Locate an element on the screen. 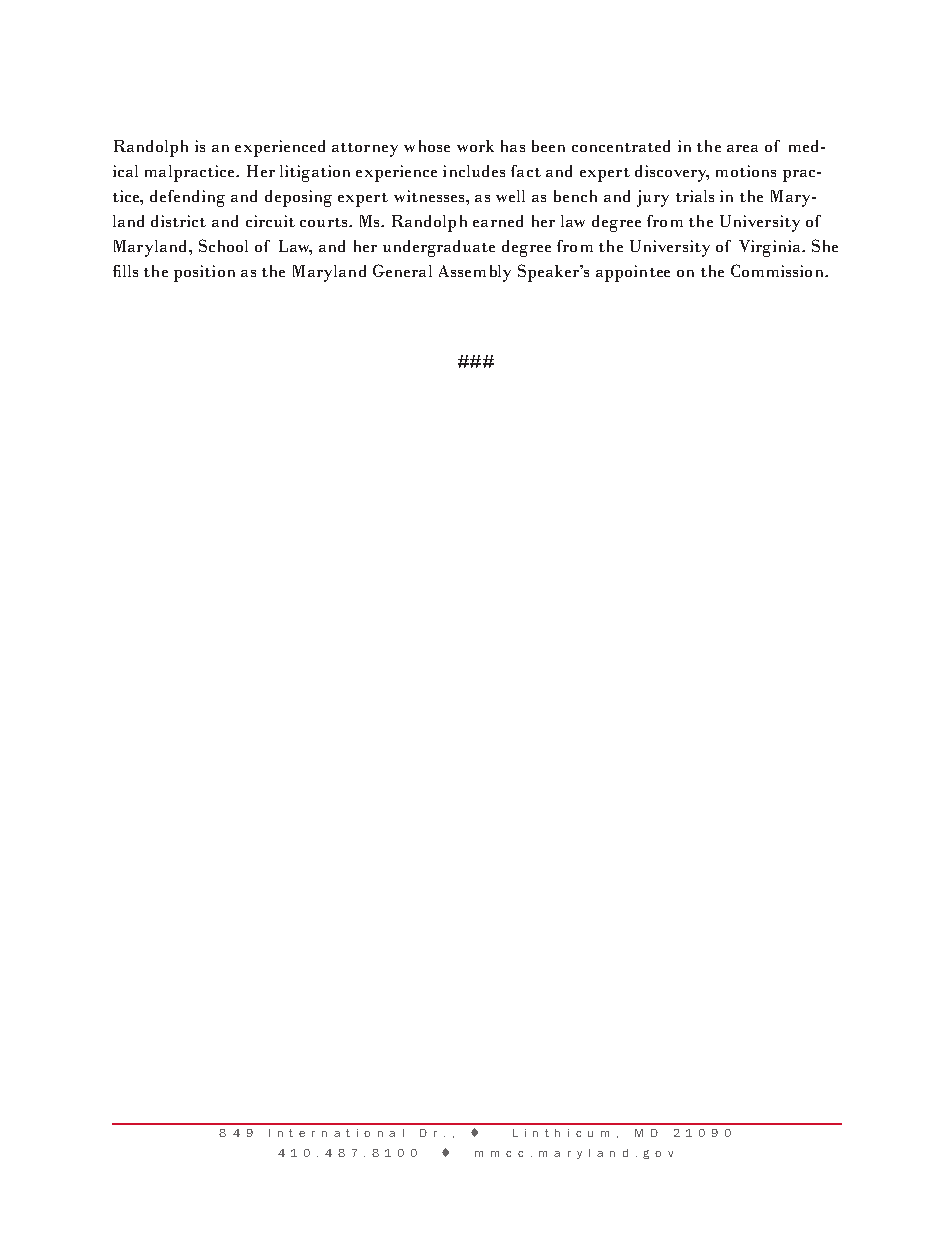 Image resolution: width=952 pixels, height=1233 pixels. circuit is located at coordinates (270, 221).
